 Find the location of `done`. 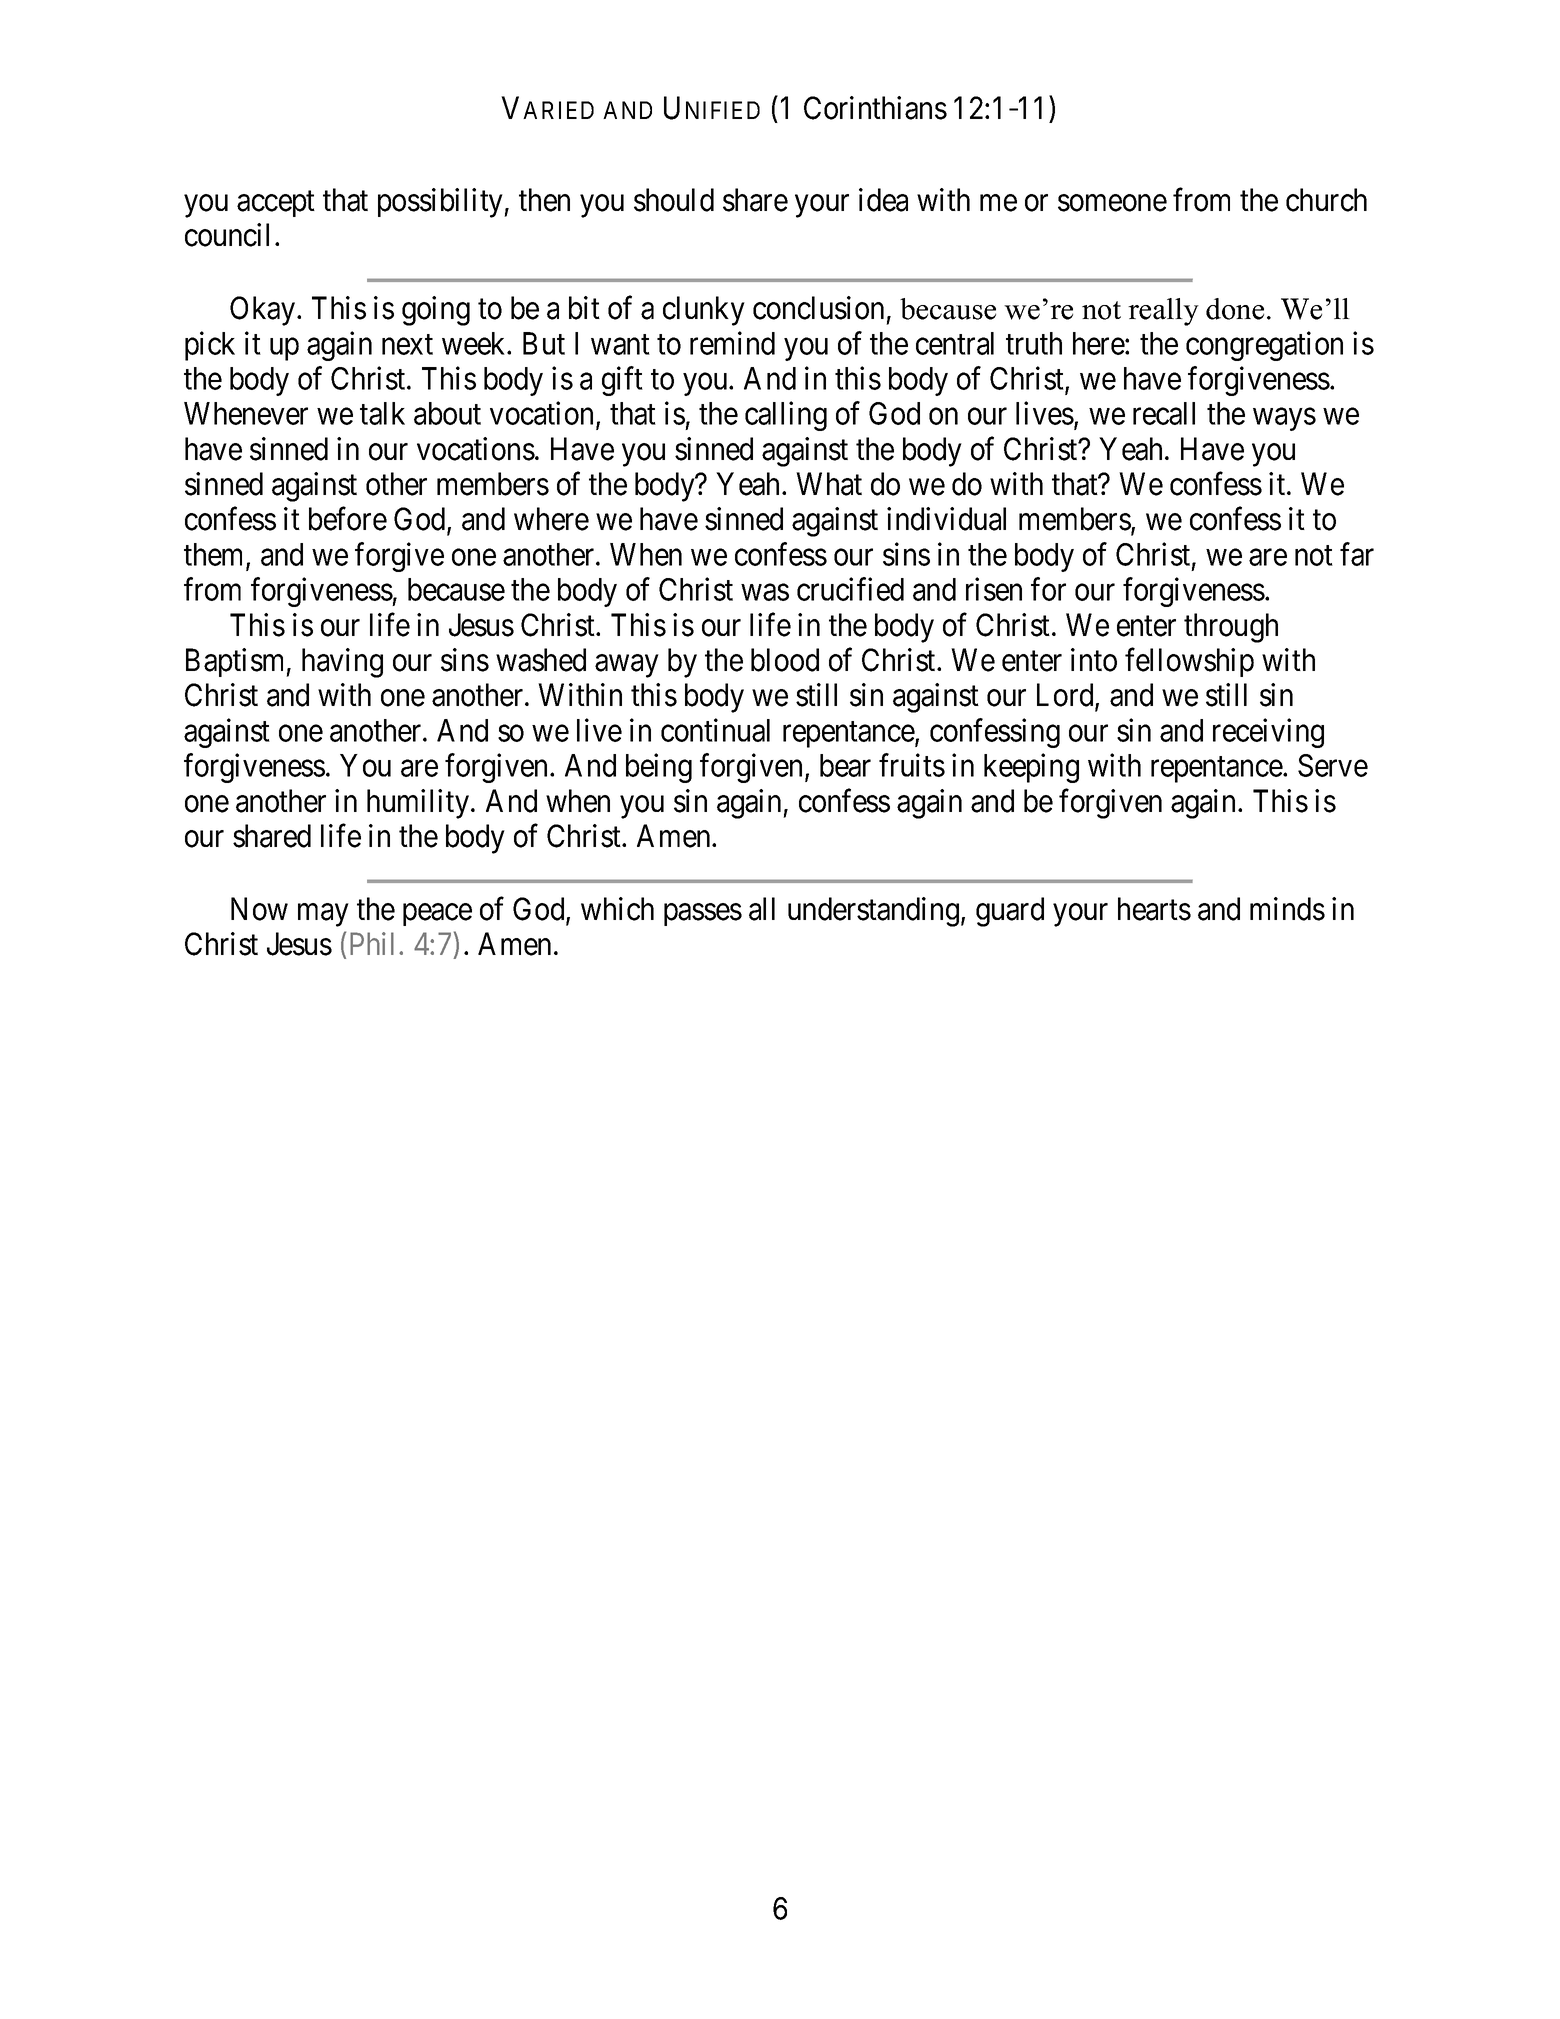

done is located at coordinates (1235, 309).
